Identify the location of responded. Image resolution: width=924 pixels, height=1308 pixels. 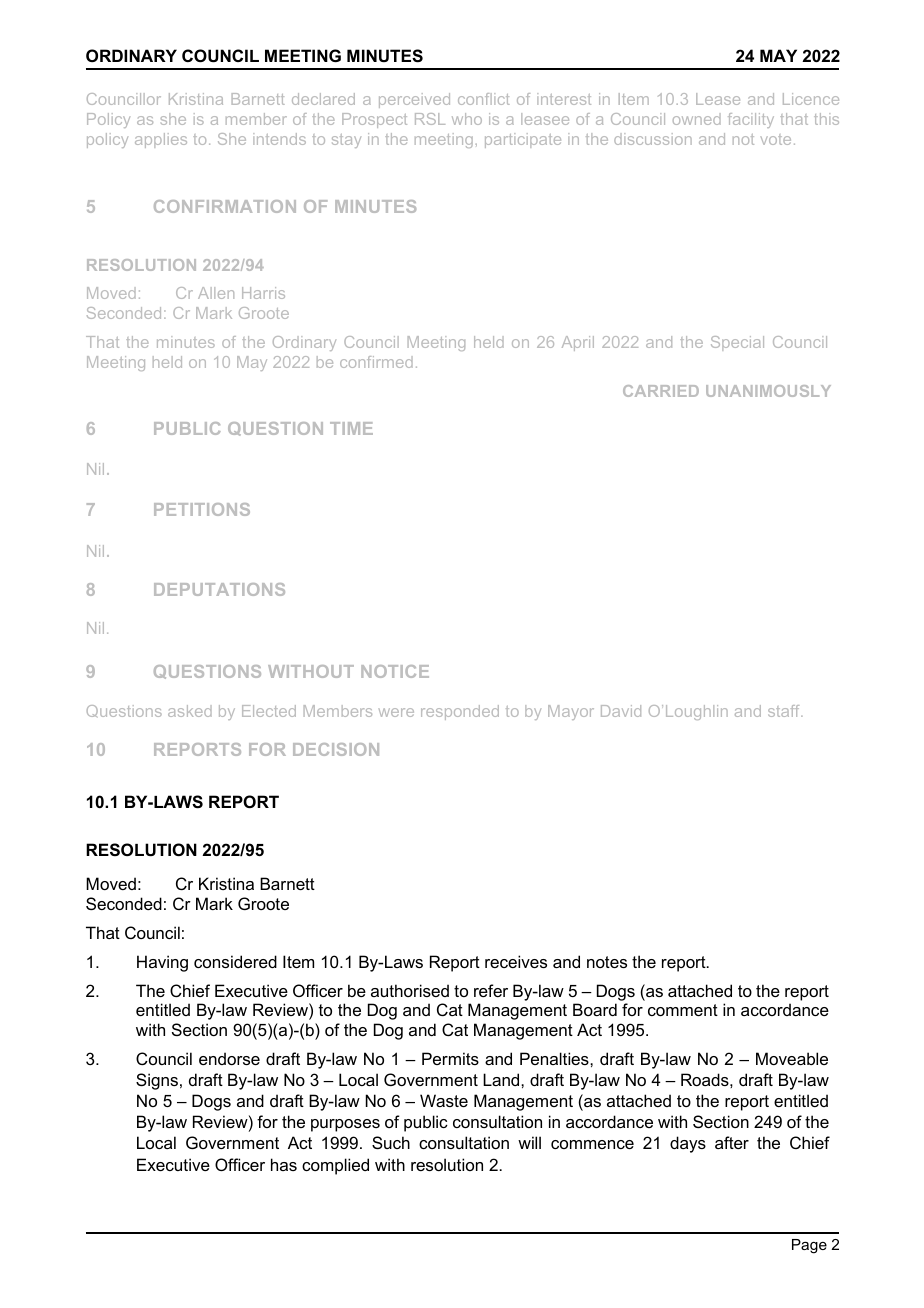
(460, 712).
